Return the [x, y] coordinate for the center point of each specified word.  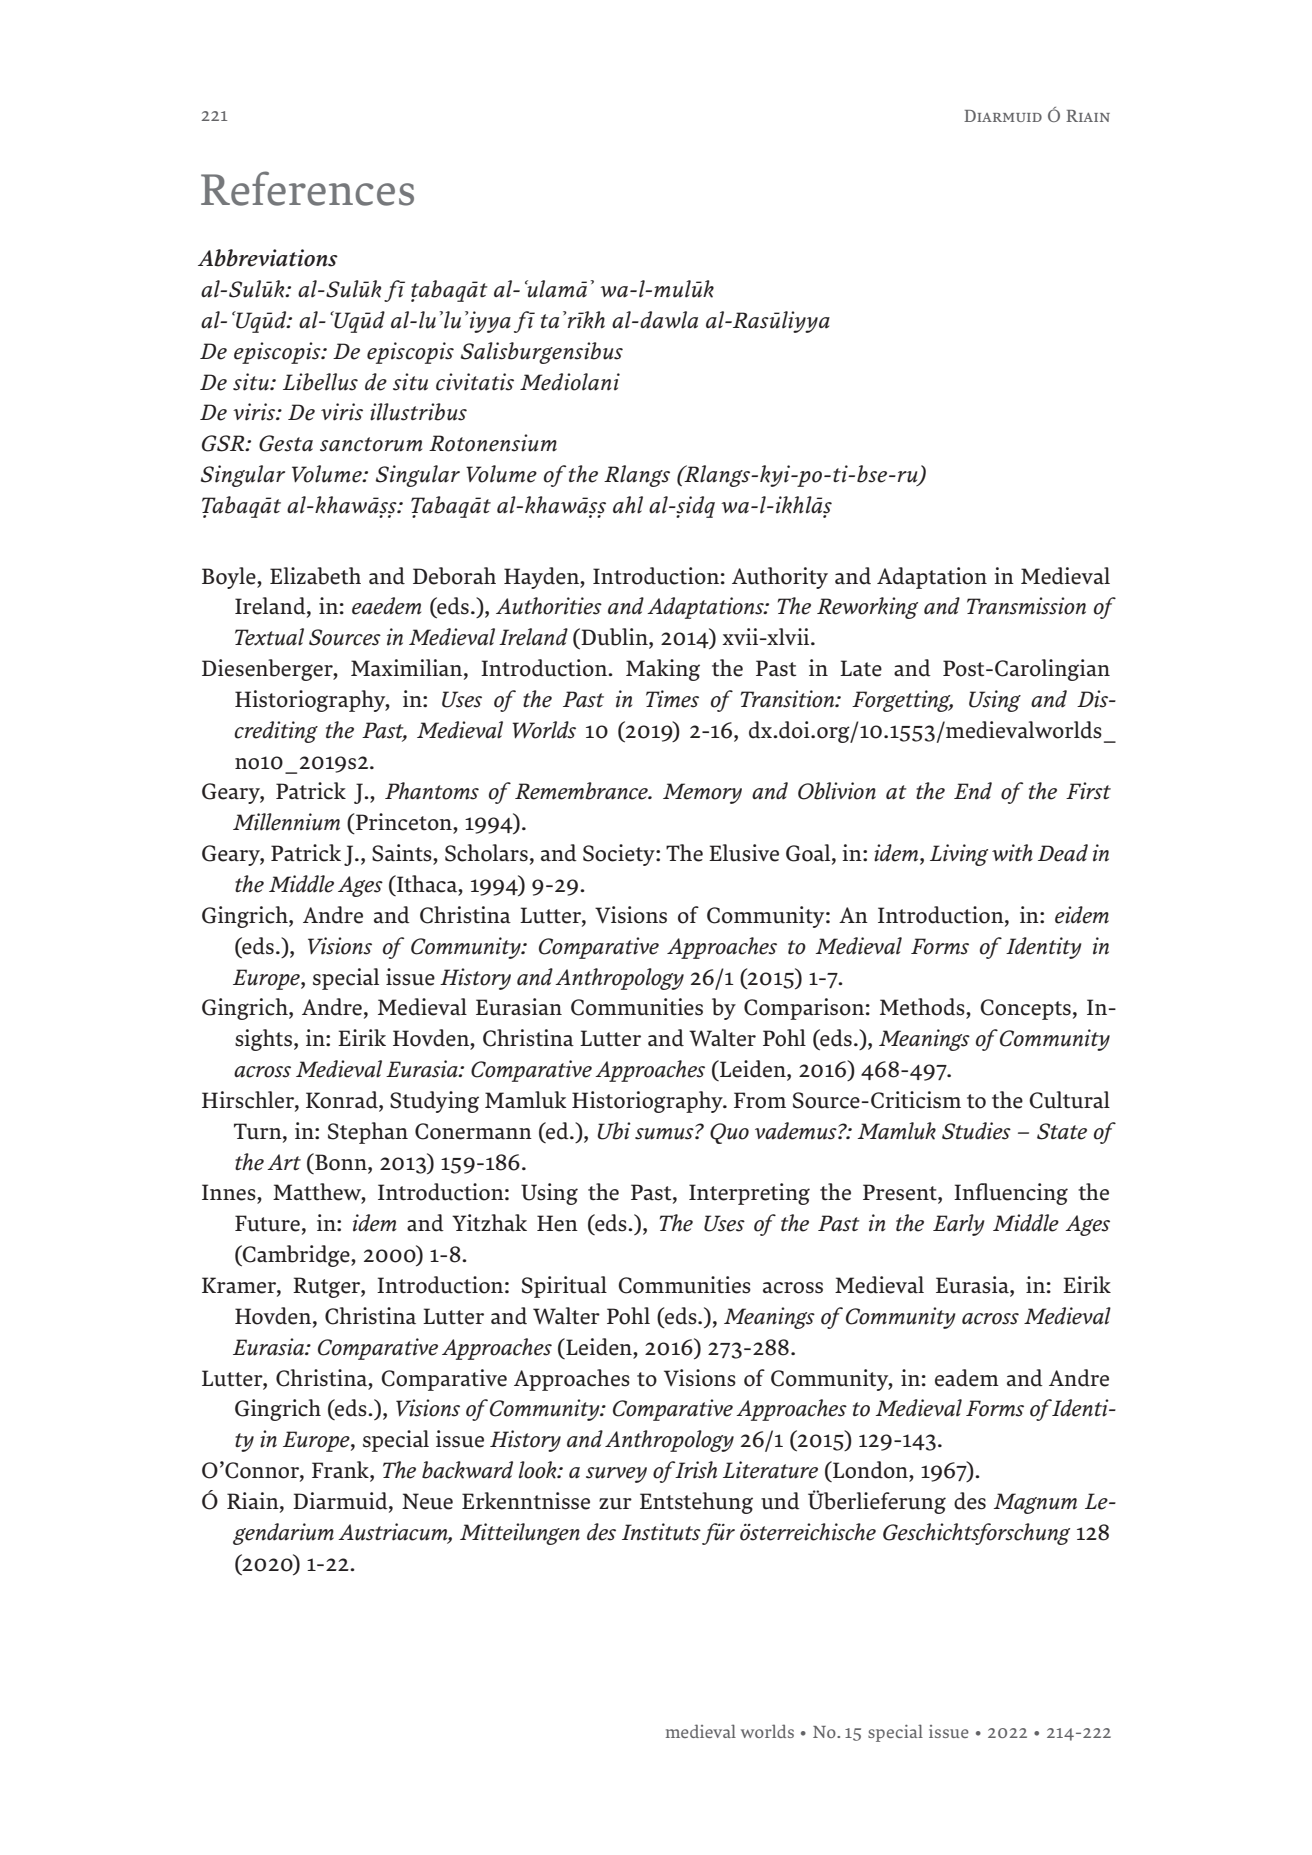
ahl [628, 505]
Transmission [1026, 606]
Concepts [1025, 1009]
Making [663, 670]
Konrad [343, 1101]
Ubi [614, 1131]
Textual [269, 637]
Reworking [867, 608]
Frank [341, 1471]
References [307, 188]
